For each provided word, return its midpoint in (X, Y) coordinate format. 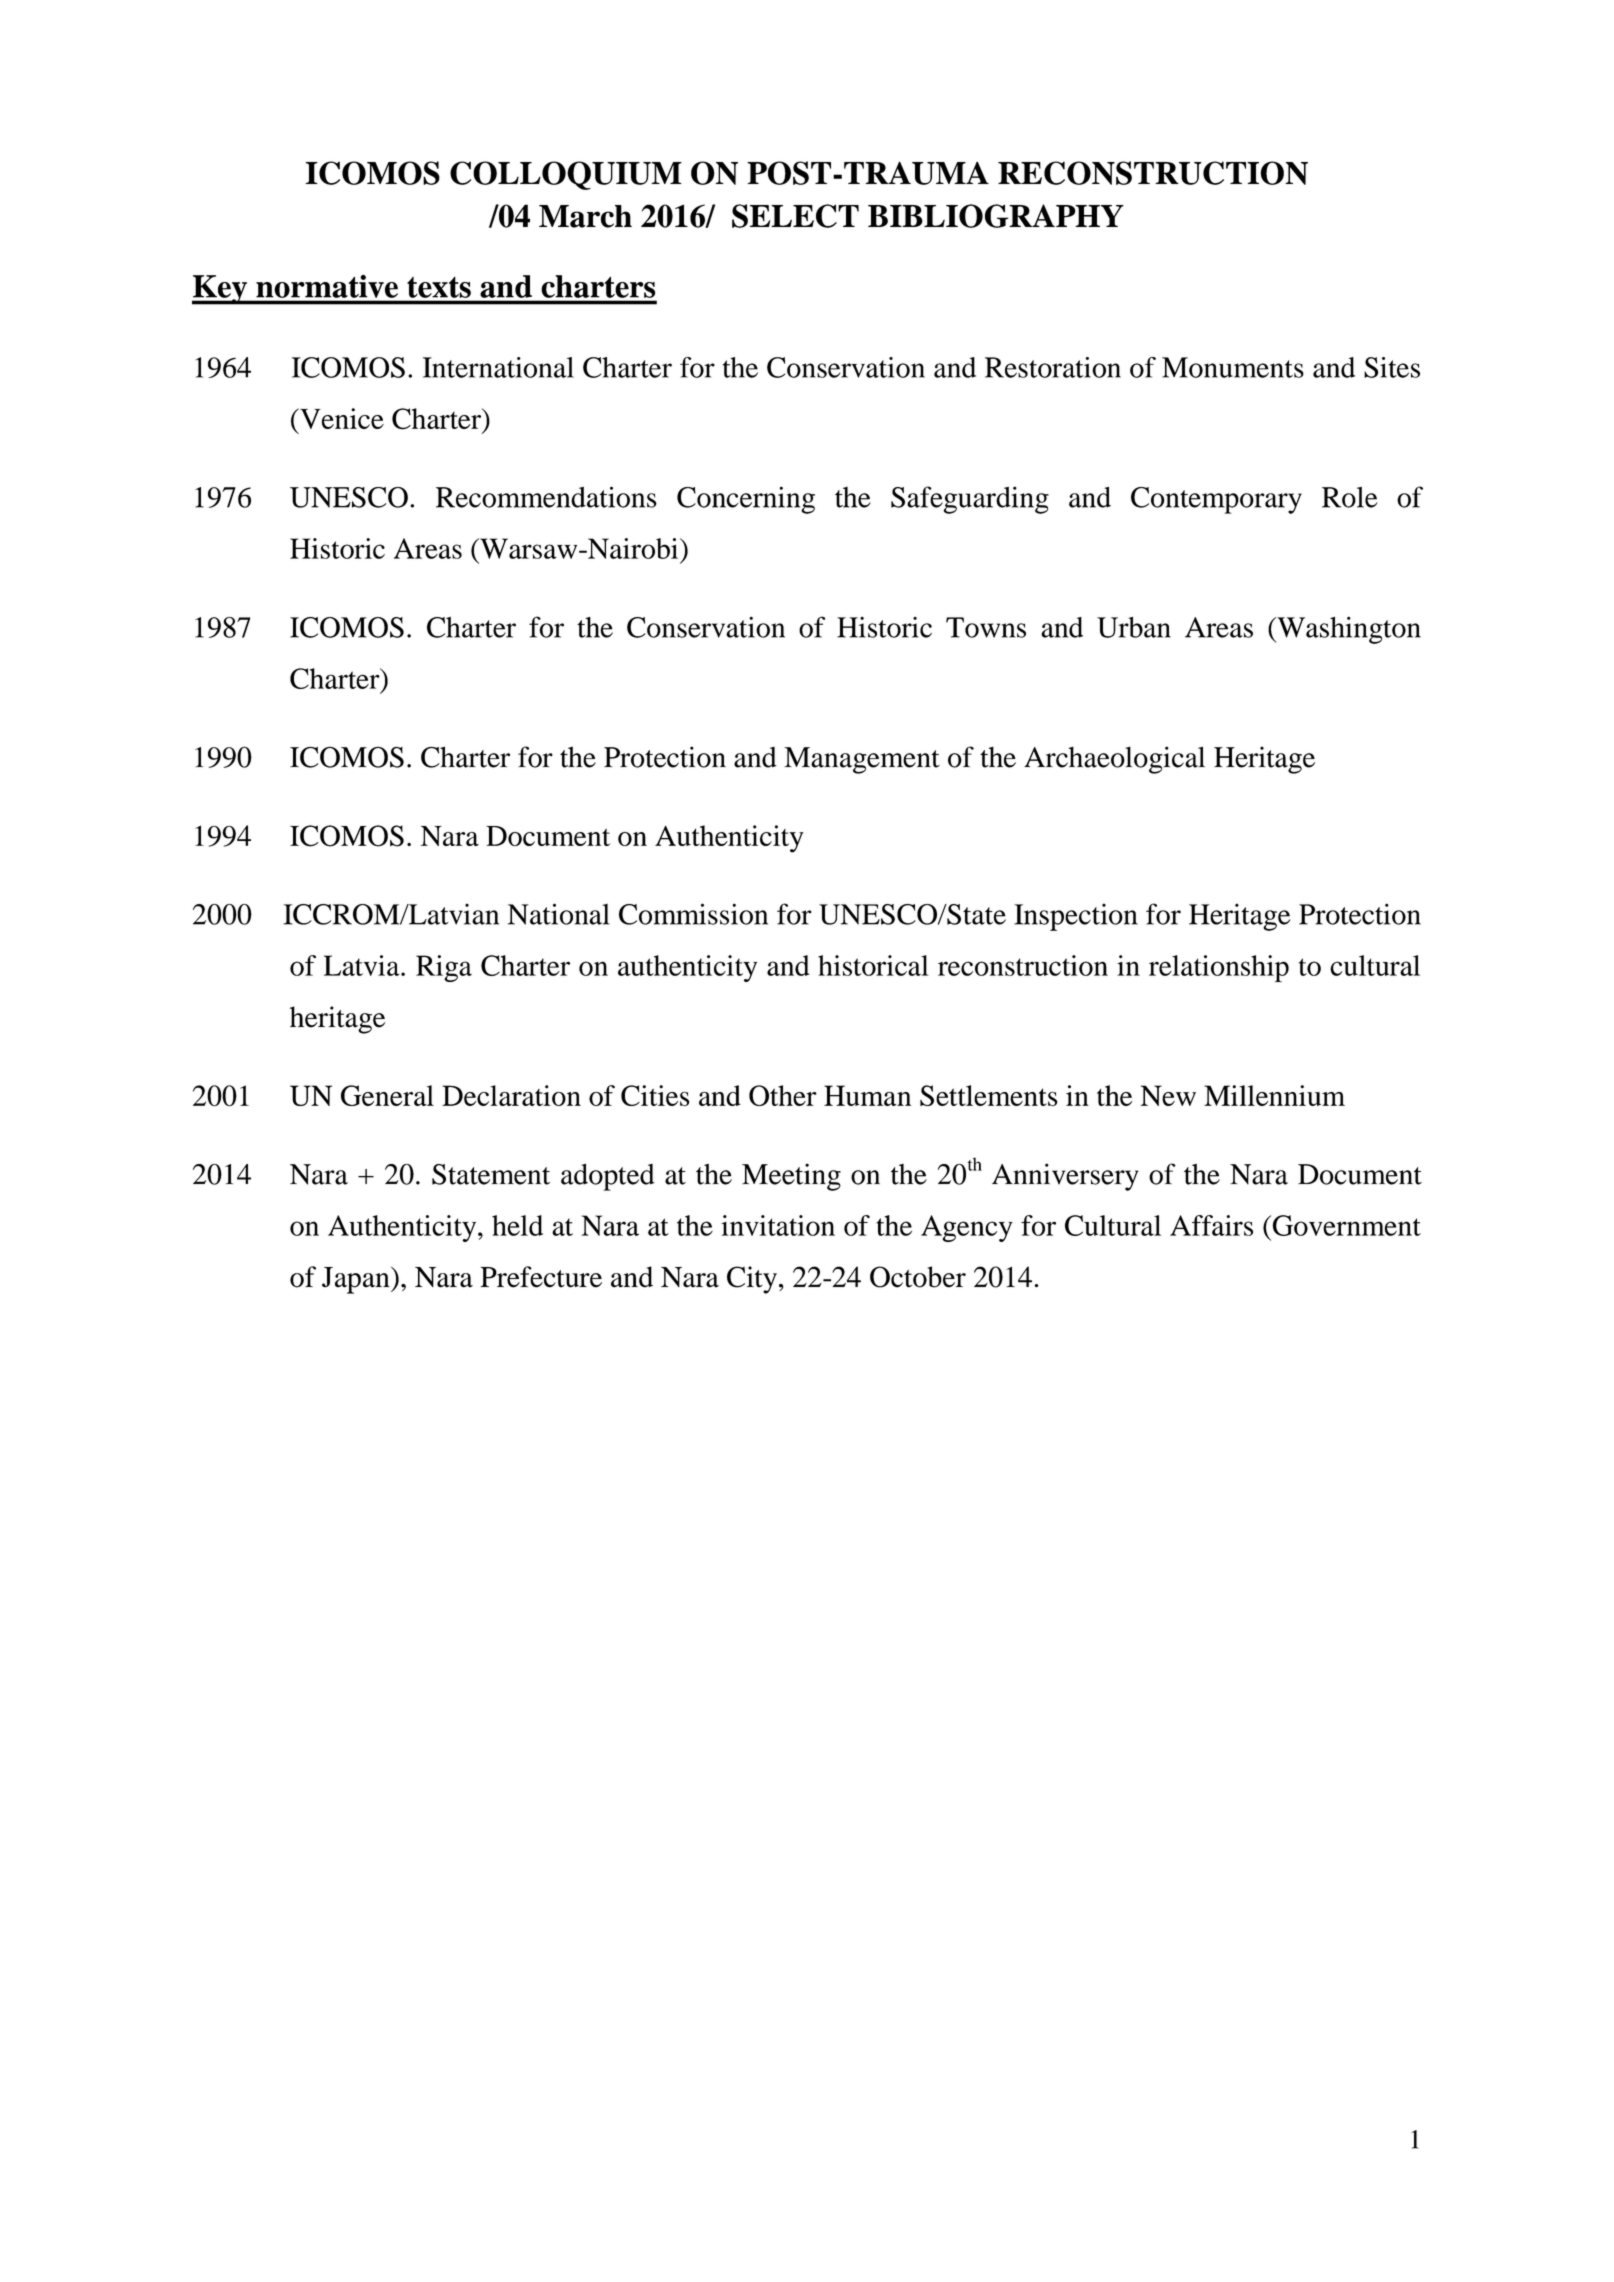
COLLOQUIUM (566, 175)
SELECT (795, 216)
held (517, 1225)
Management (862, 760)
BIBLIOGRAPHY (996, 216)
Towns (986, 627)
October (918, 1277)
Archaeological (1114, 760)
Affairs (1211, 1225)
